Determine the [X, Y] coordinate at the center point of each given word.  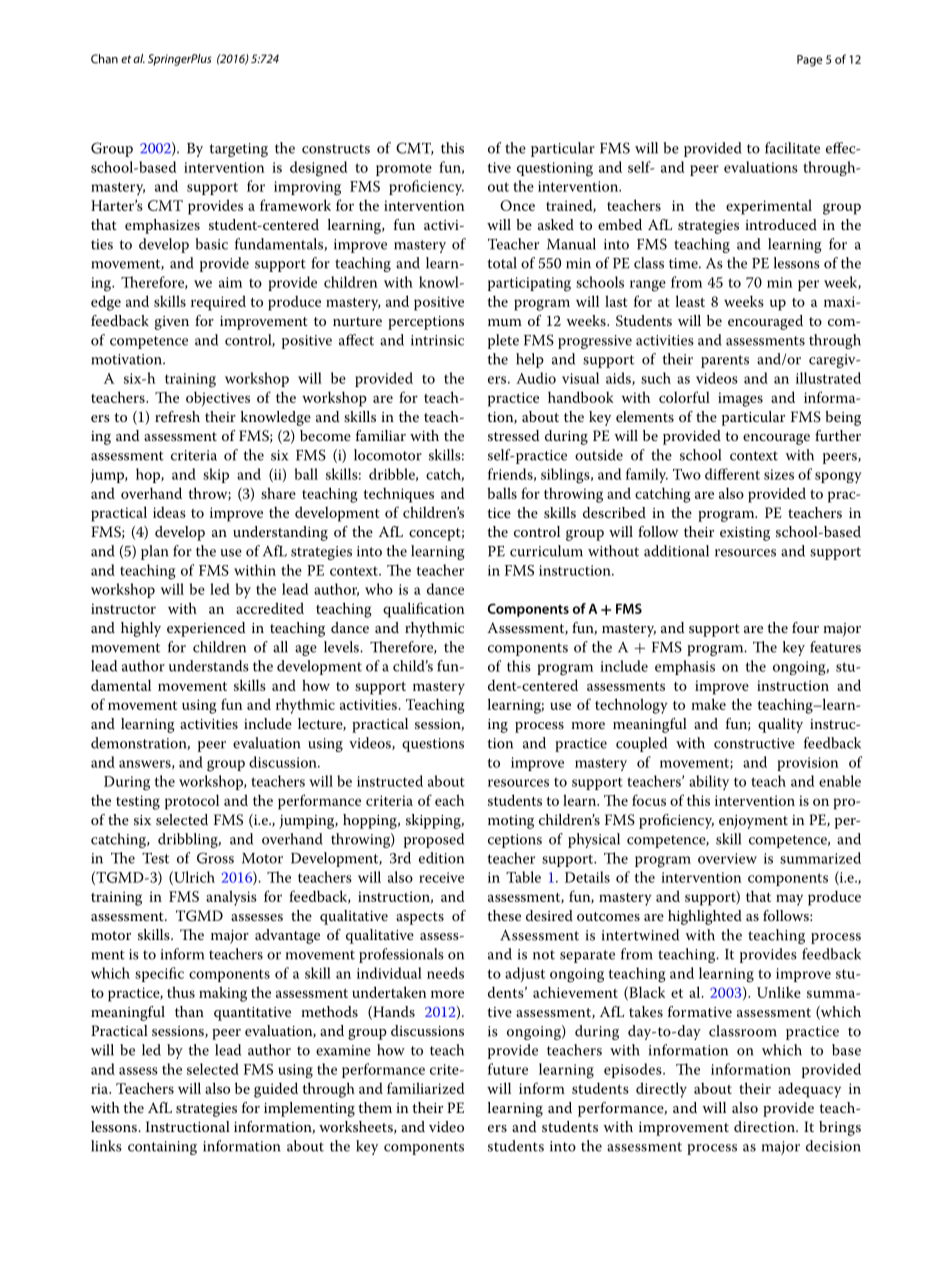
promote [404, 169]
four [805, 627]
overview [727, 858]
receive [441, 877]
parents [725, 361]
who [379, 589]
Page [809, 61]
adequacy [809, 1090]
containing [162, 1148]
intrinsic [437, 340]
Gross [215, 858]
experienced [206, 629]
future [508, 1069]
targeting [238, 150]
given [172, 323]
